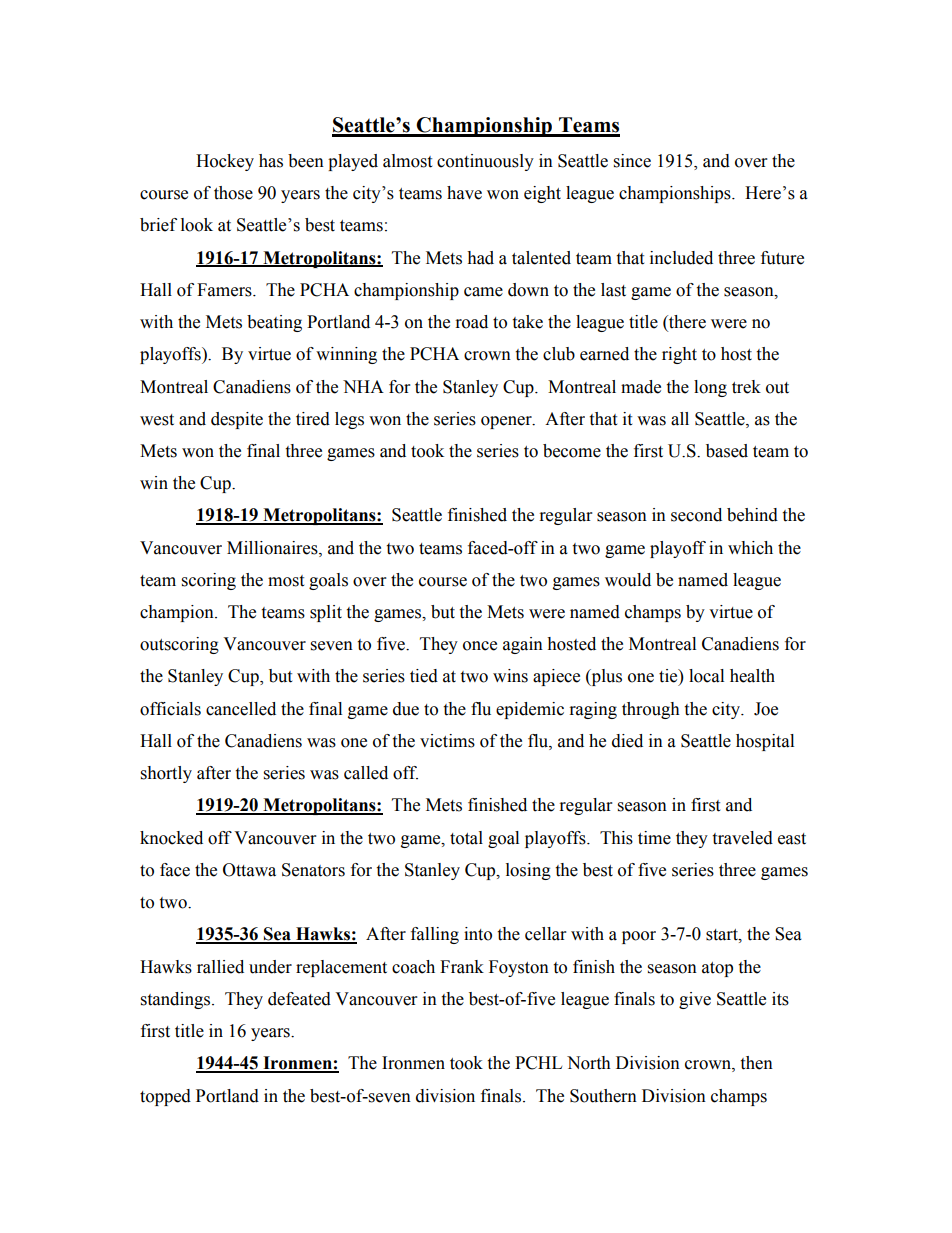 The image size is (952, 1233). Describe the element at coordinates (710, 388) in the document. I see `long` at that location.
